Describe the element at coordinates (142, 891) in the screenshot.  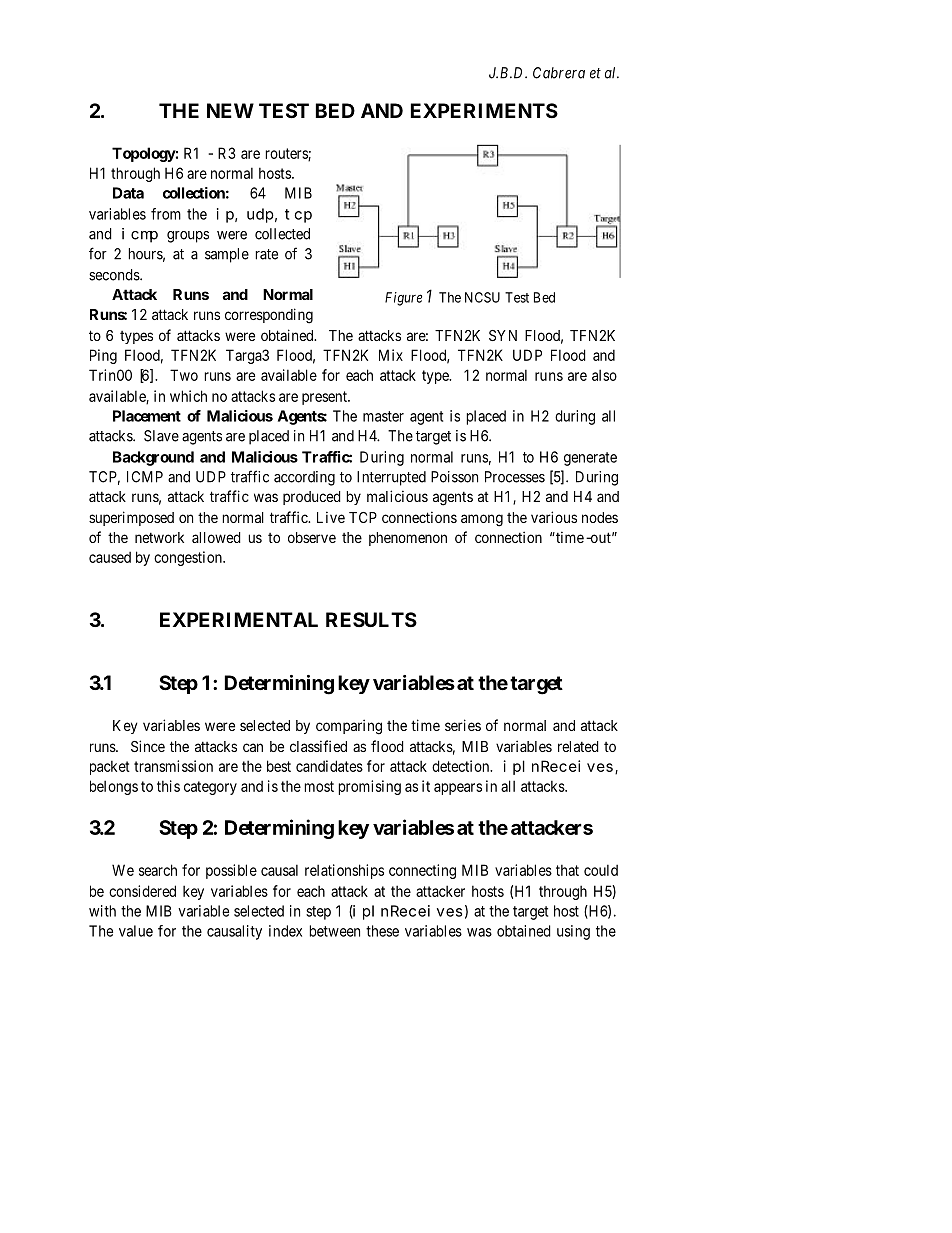
I see `considered` at that location.
